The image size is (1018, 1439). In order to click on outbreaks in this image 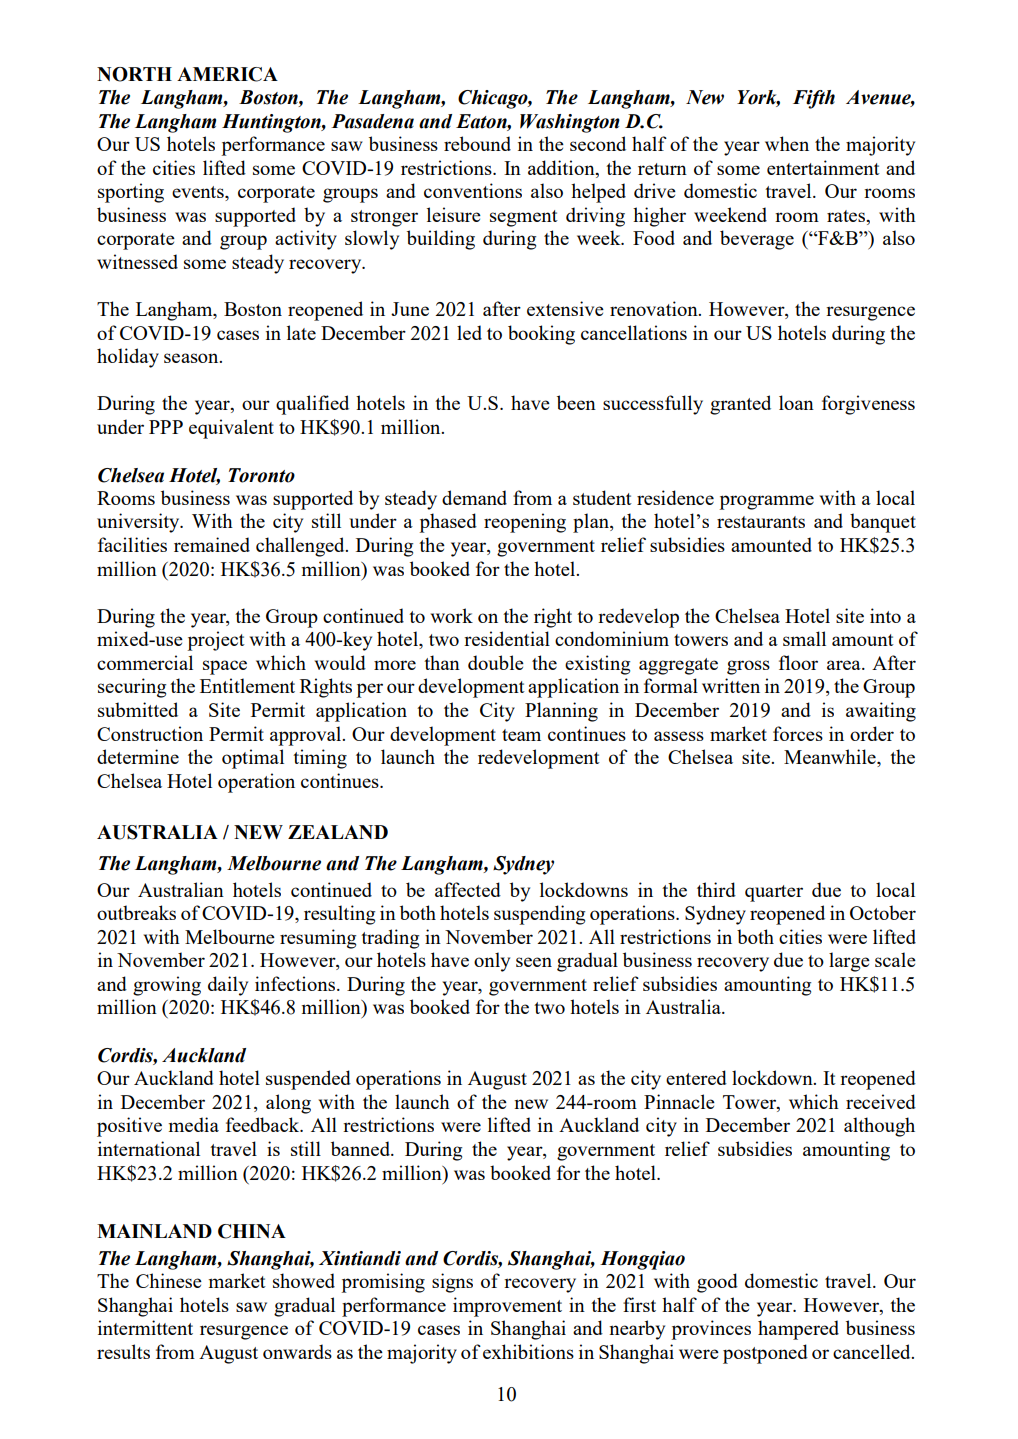, I will do `click(136, 912)`.
